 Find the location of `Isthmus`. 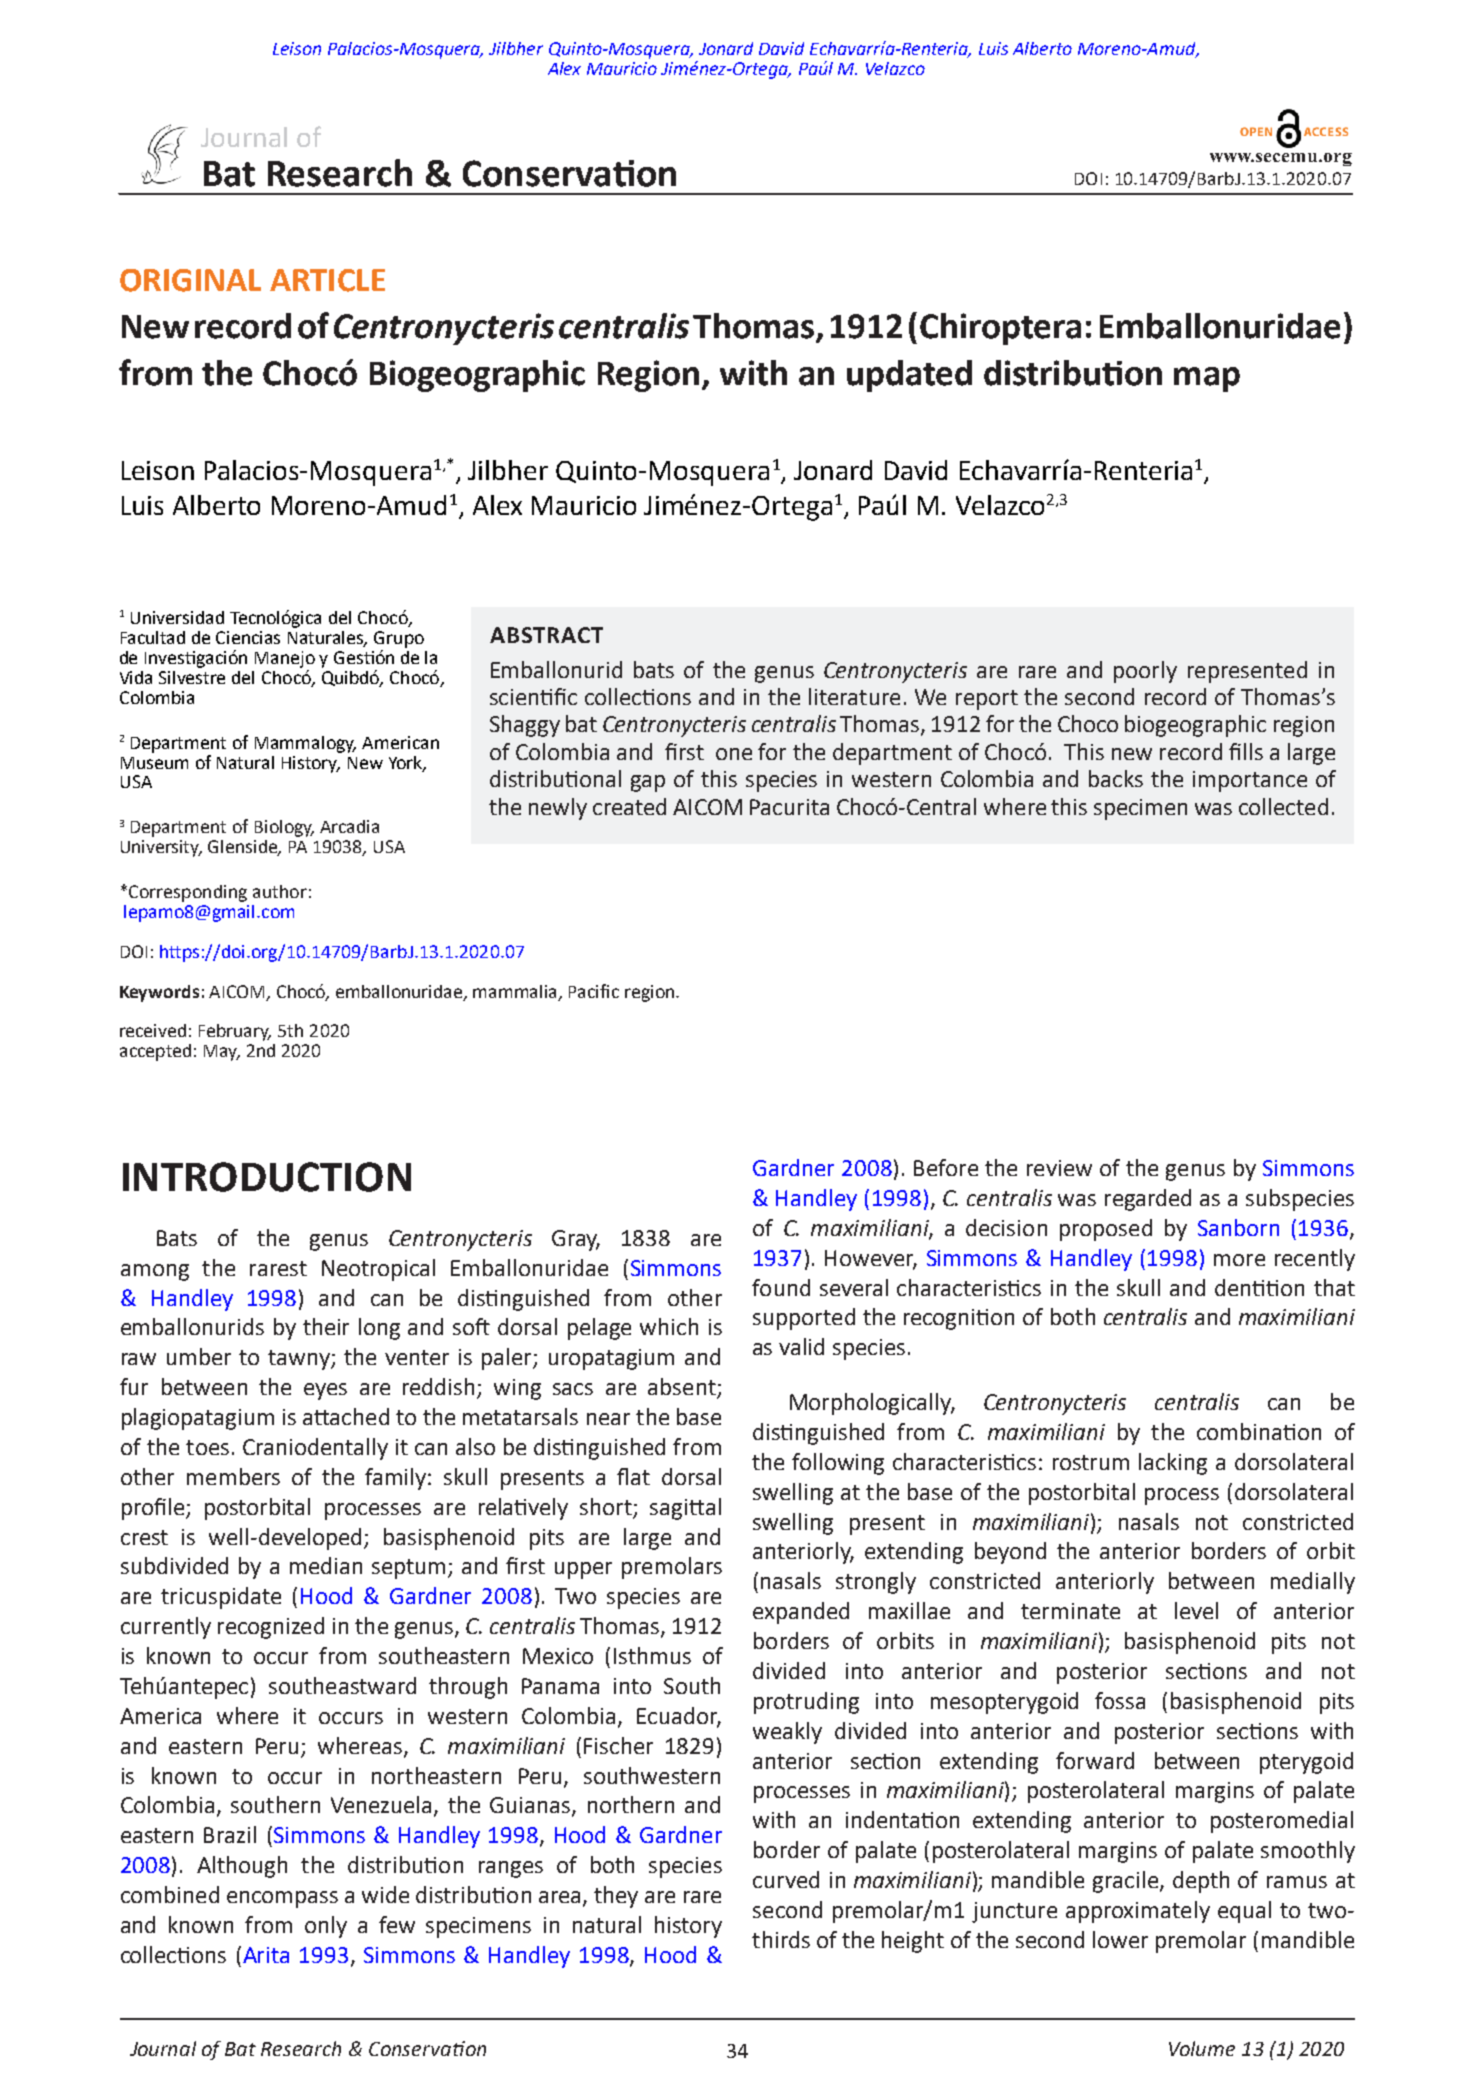

Isthmus is located at coordinates (652, 1655).
